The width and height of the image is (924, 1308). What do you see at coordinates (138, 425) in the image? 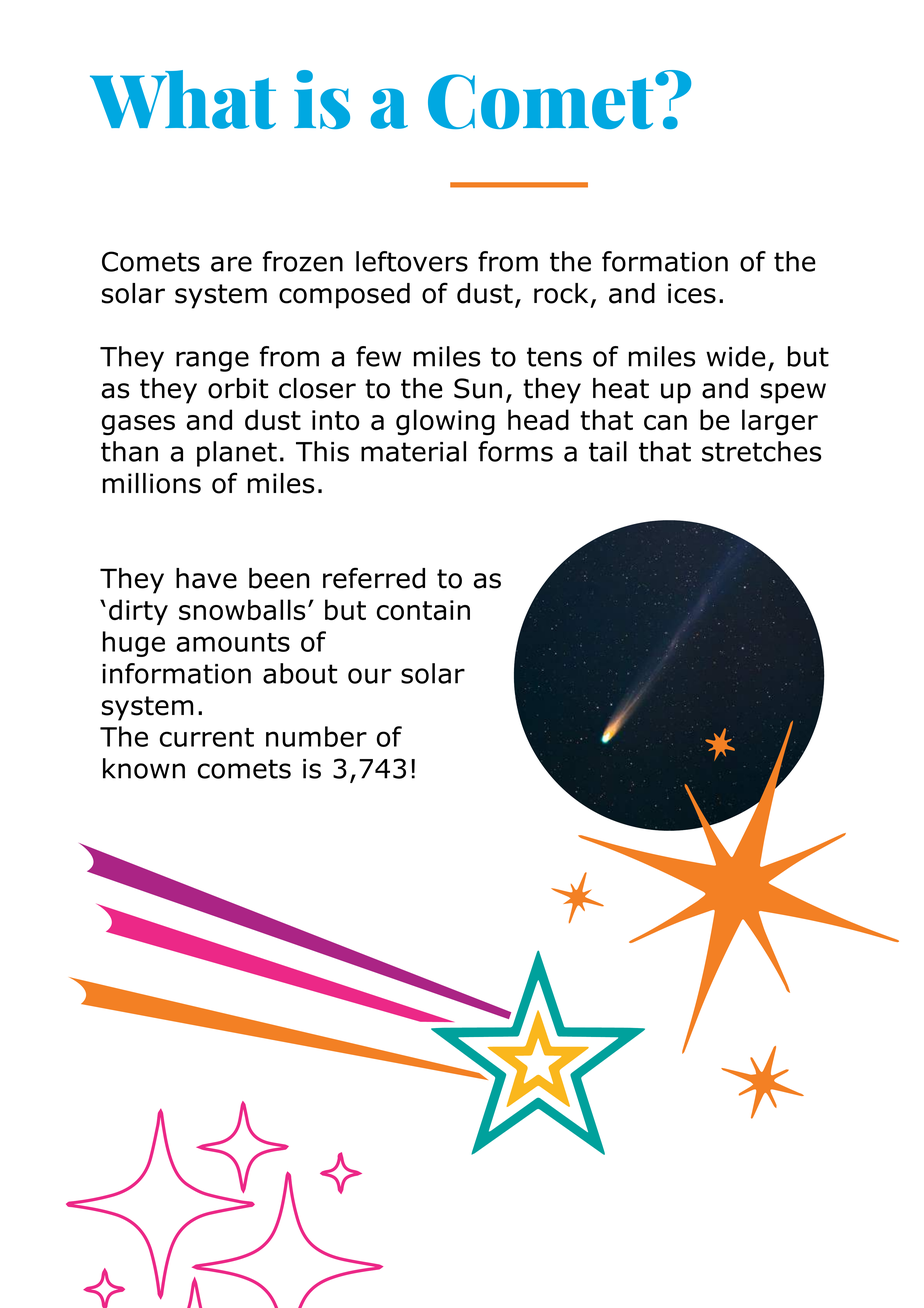
I see `gases` at bounding box center [138, 425].
